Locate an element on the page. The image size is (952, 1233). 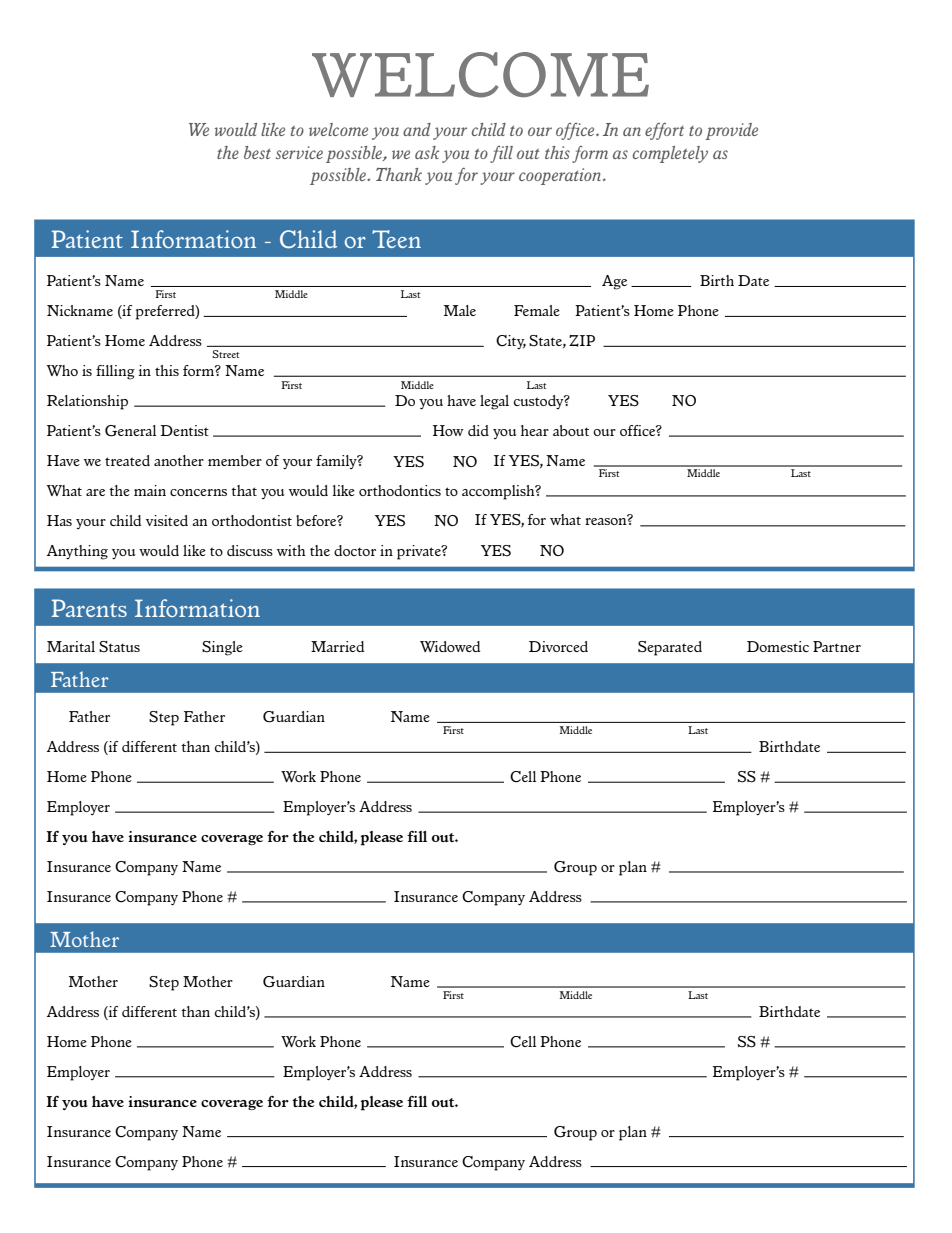
ZIP is located at coordinates (582, 341).
